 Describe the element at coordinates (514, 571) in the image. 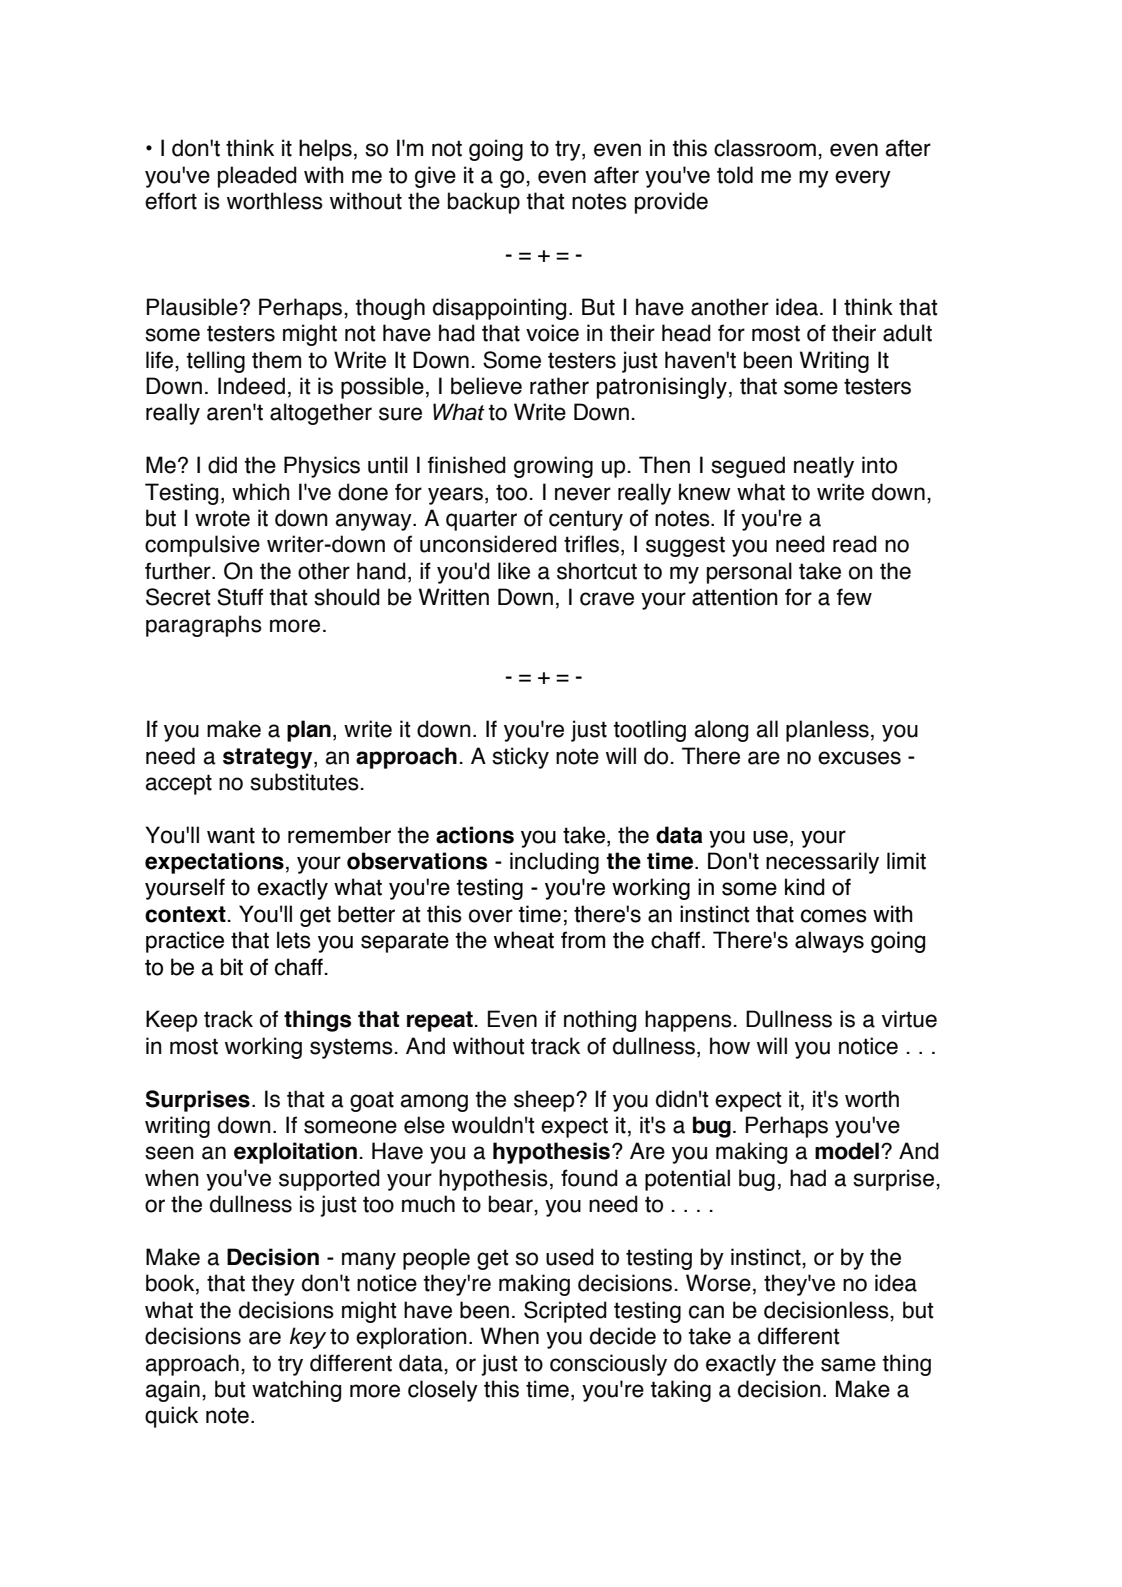

I see `like` at that location.
